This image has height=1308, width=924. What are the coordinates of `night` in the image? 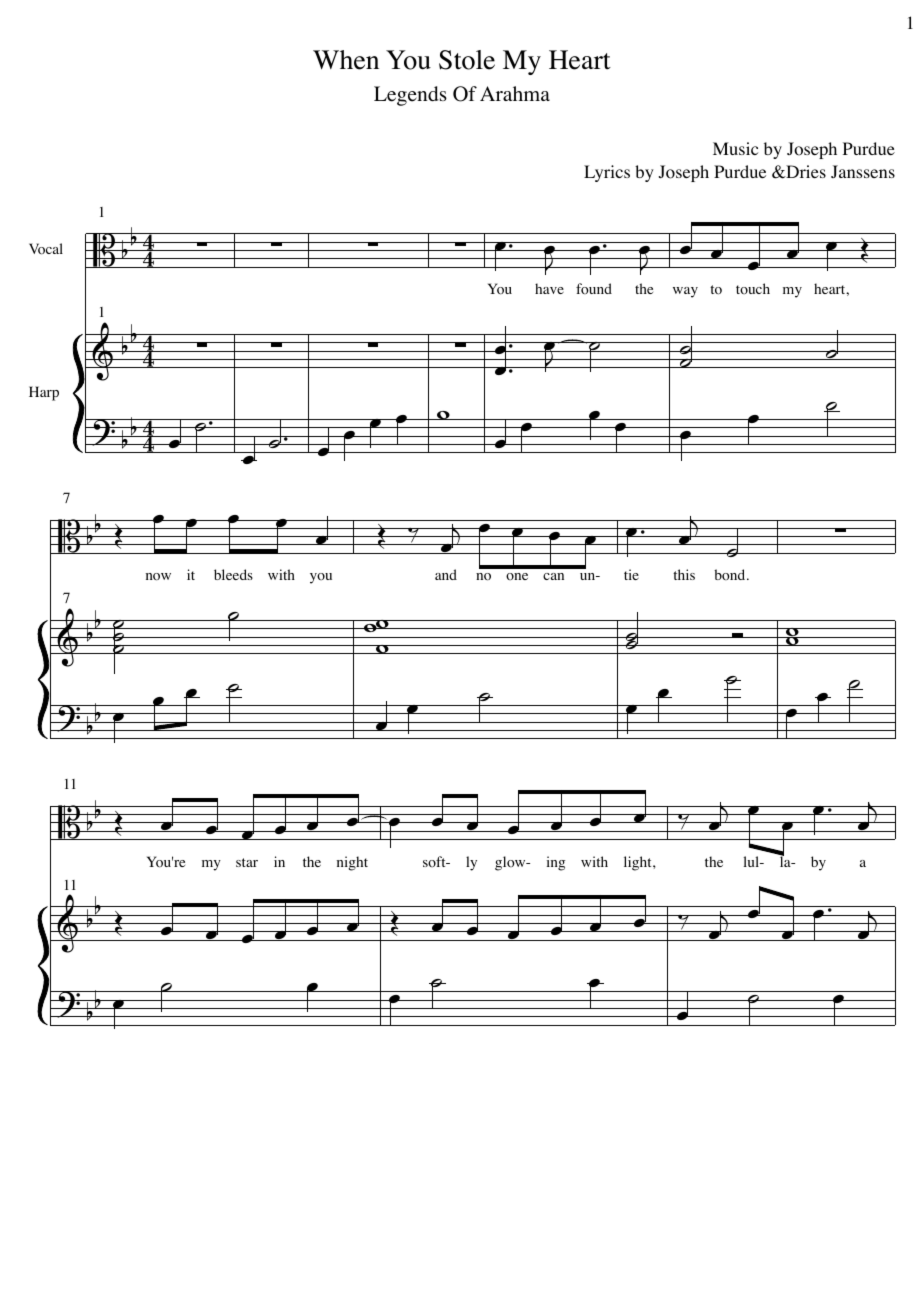 It's located at (352, 863).
